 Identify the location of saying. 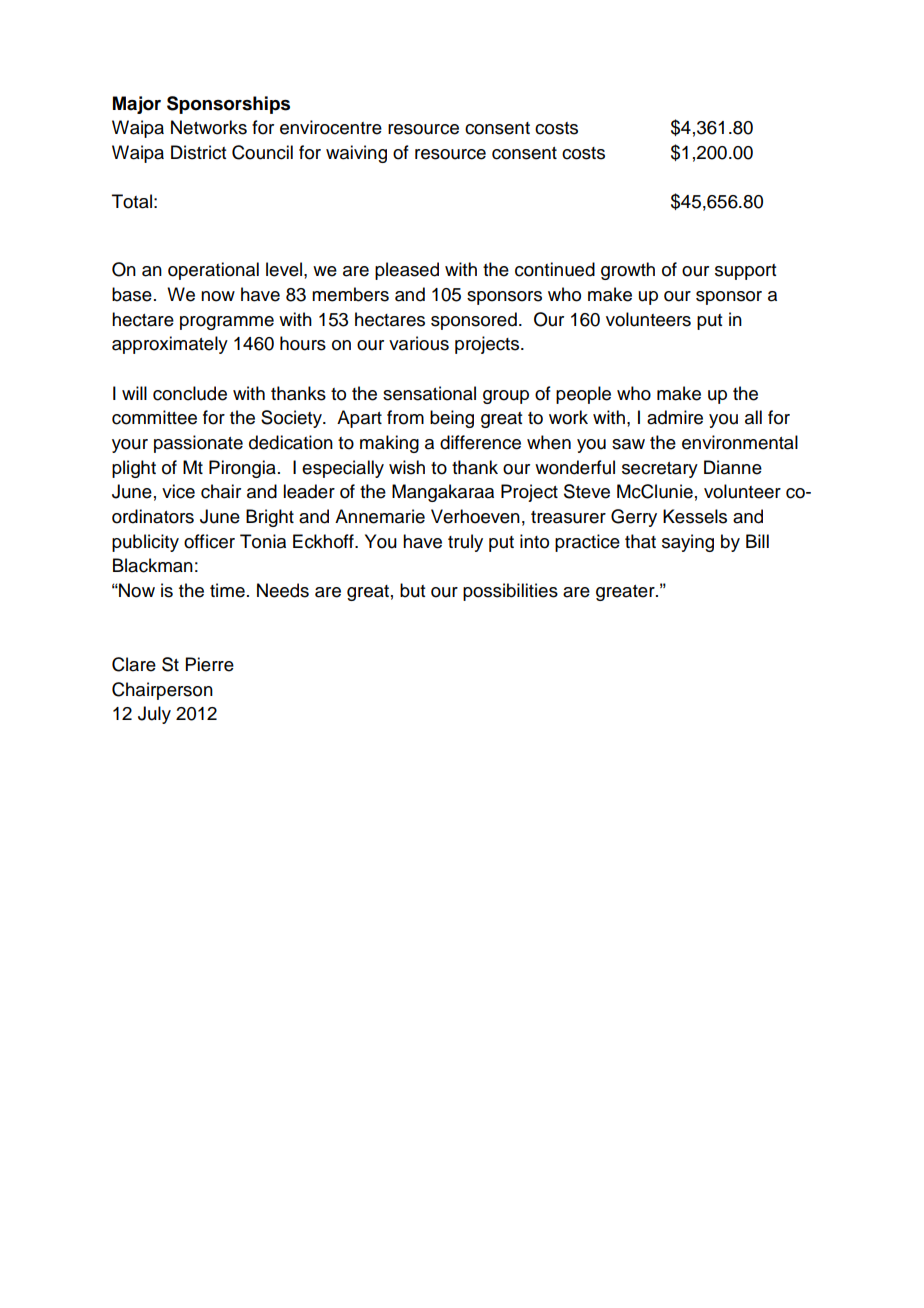
(688, 543).
